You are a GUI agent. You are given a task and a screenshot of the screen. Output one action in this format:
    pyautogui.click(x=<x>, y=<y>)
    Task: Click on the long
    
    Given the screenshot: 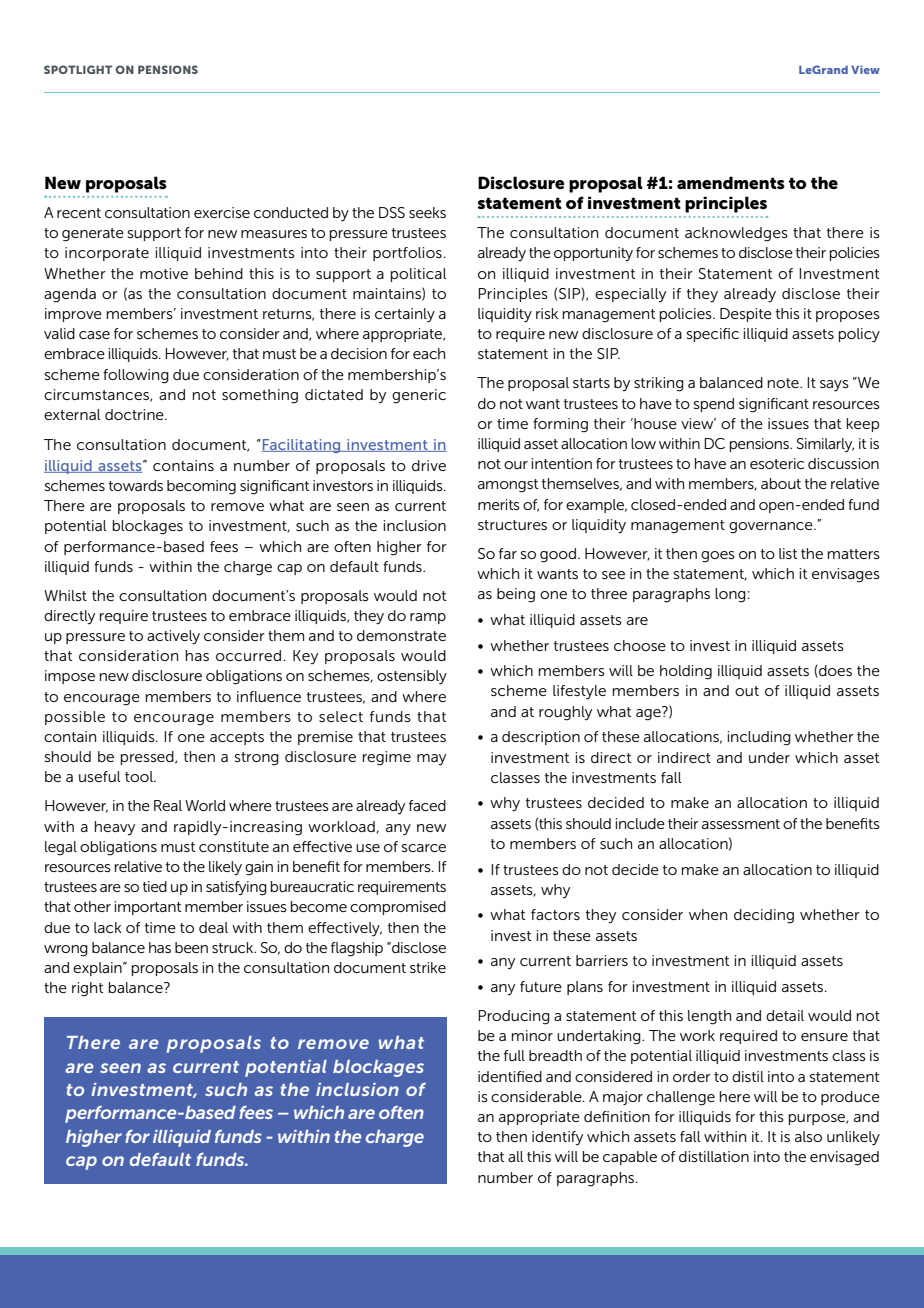 What is the action you would take?
    pyautogui.click(x=730, y=595)
